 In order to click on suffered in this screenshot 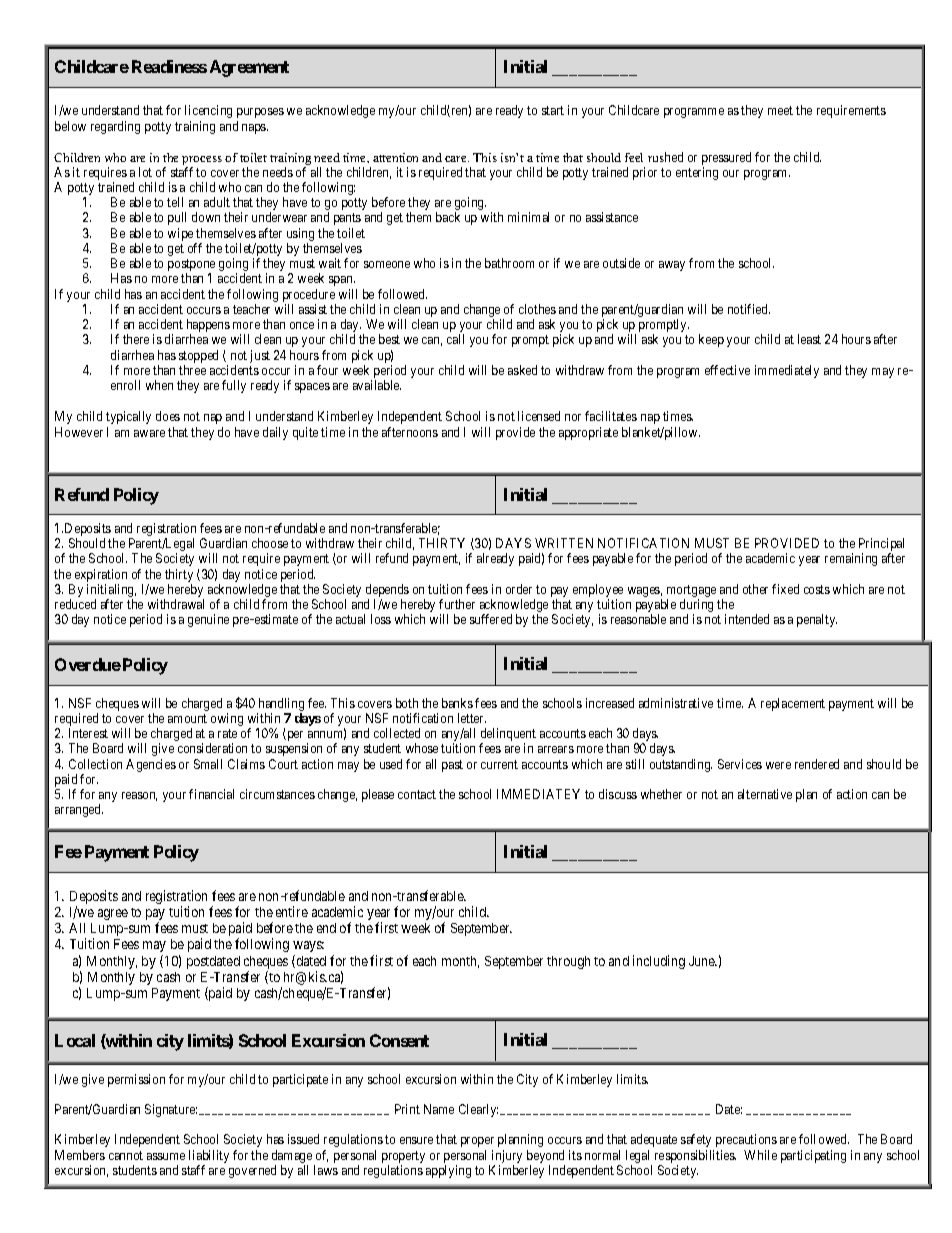, I will do `click(491, 619)`.
